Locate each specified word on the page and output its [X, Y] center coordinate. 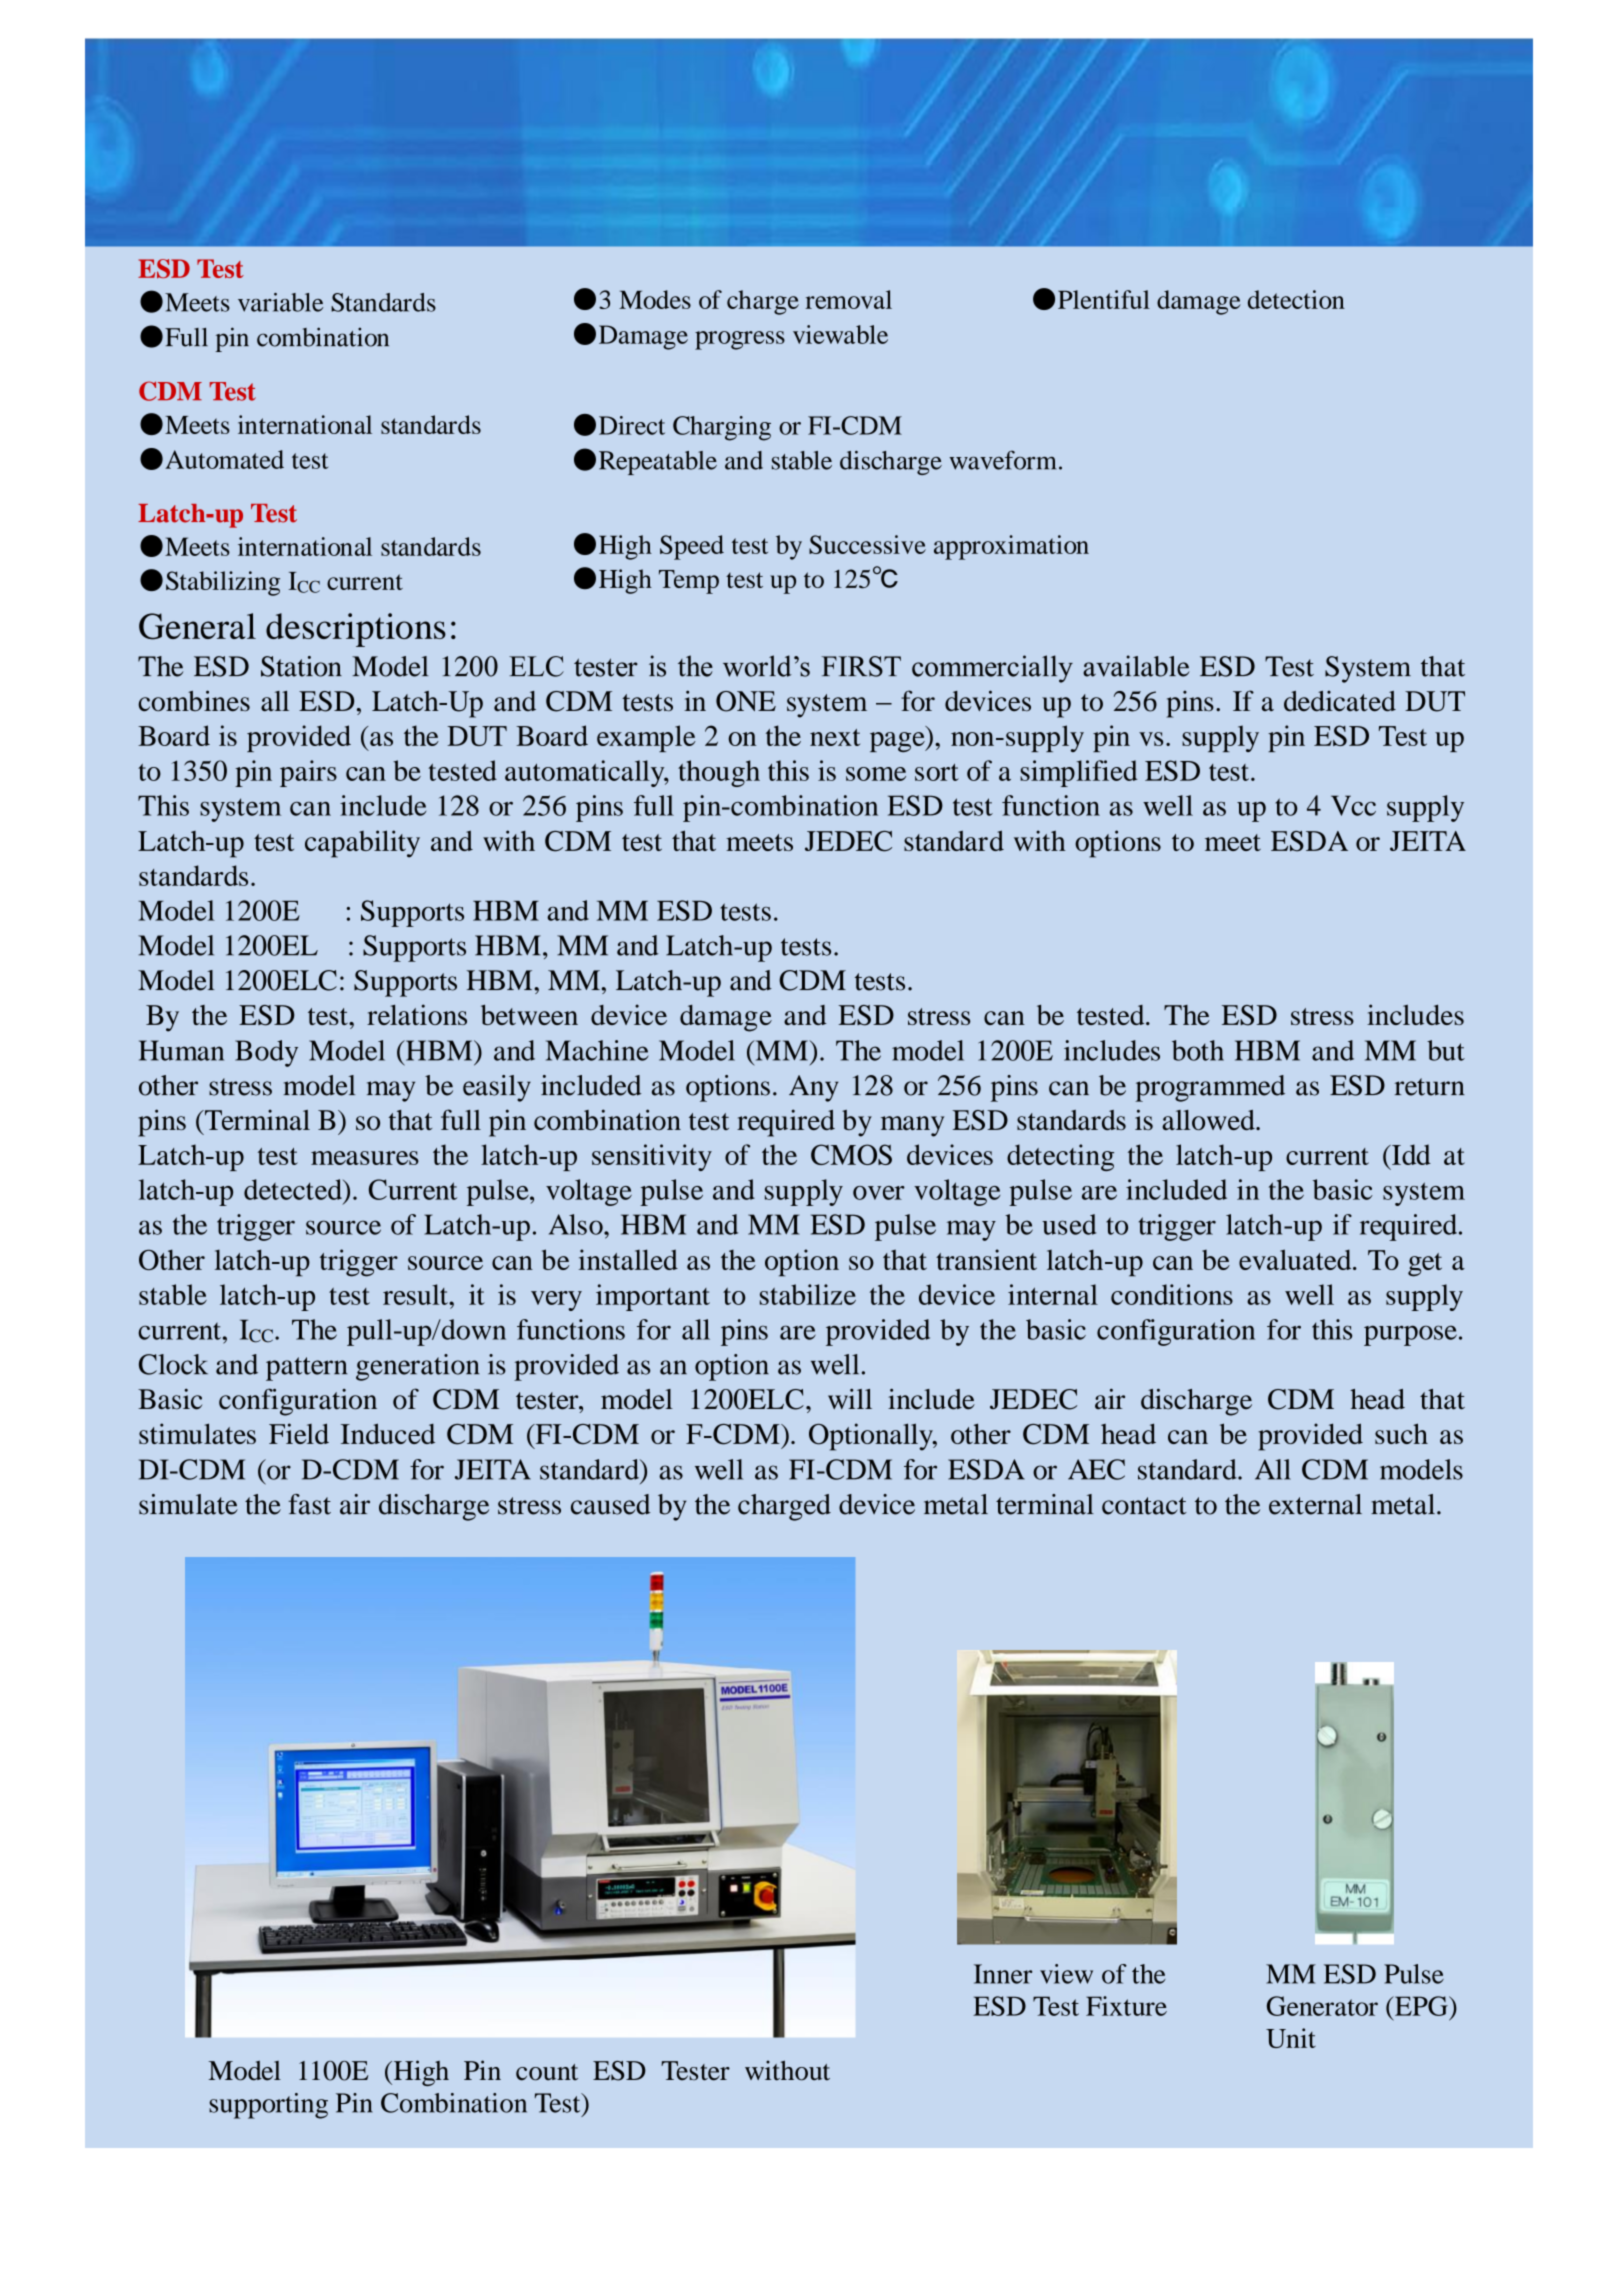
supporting [268, 2106]
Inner [1003, 1974]
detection [1296, 299]
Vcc [1353, 805]
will [850, 1399]
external [1315, 1504]
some [876, 774]
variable [280, 302]
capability [362, 844]
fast [309, 1504]
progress [740, 340]
